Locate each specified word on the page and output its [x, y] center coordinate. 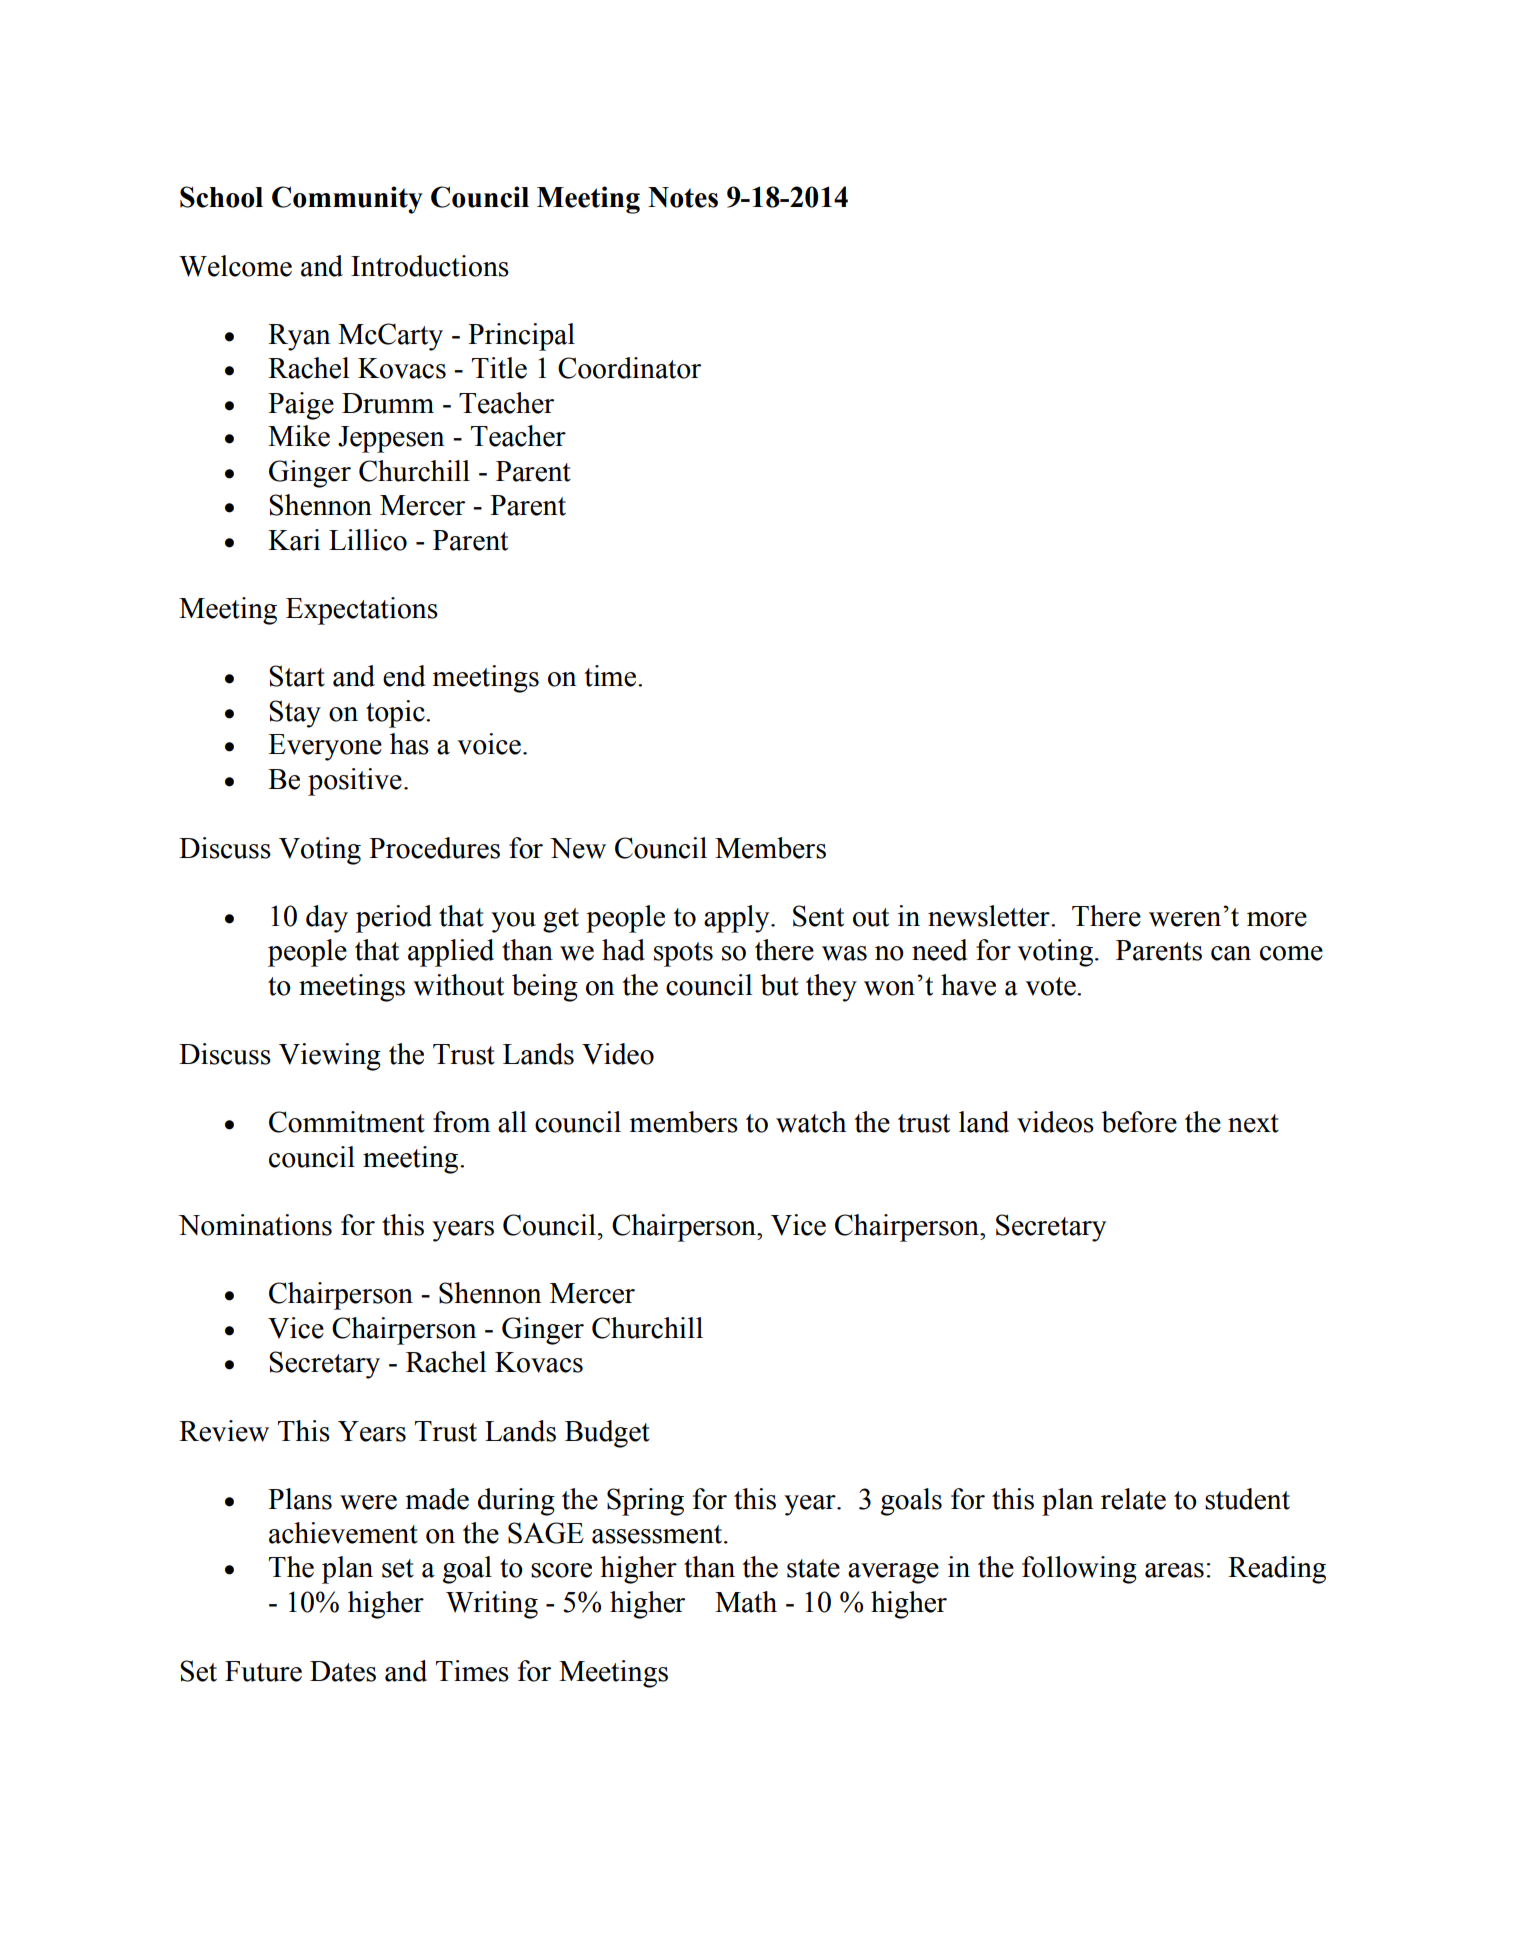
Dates [343, 1671]
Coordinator [629, 368]
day [327, 919]
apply [738, 919]
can [1231, 953]
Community [347, 200]
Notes [683, 197]
